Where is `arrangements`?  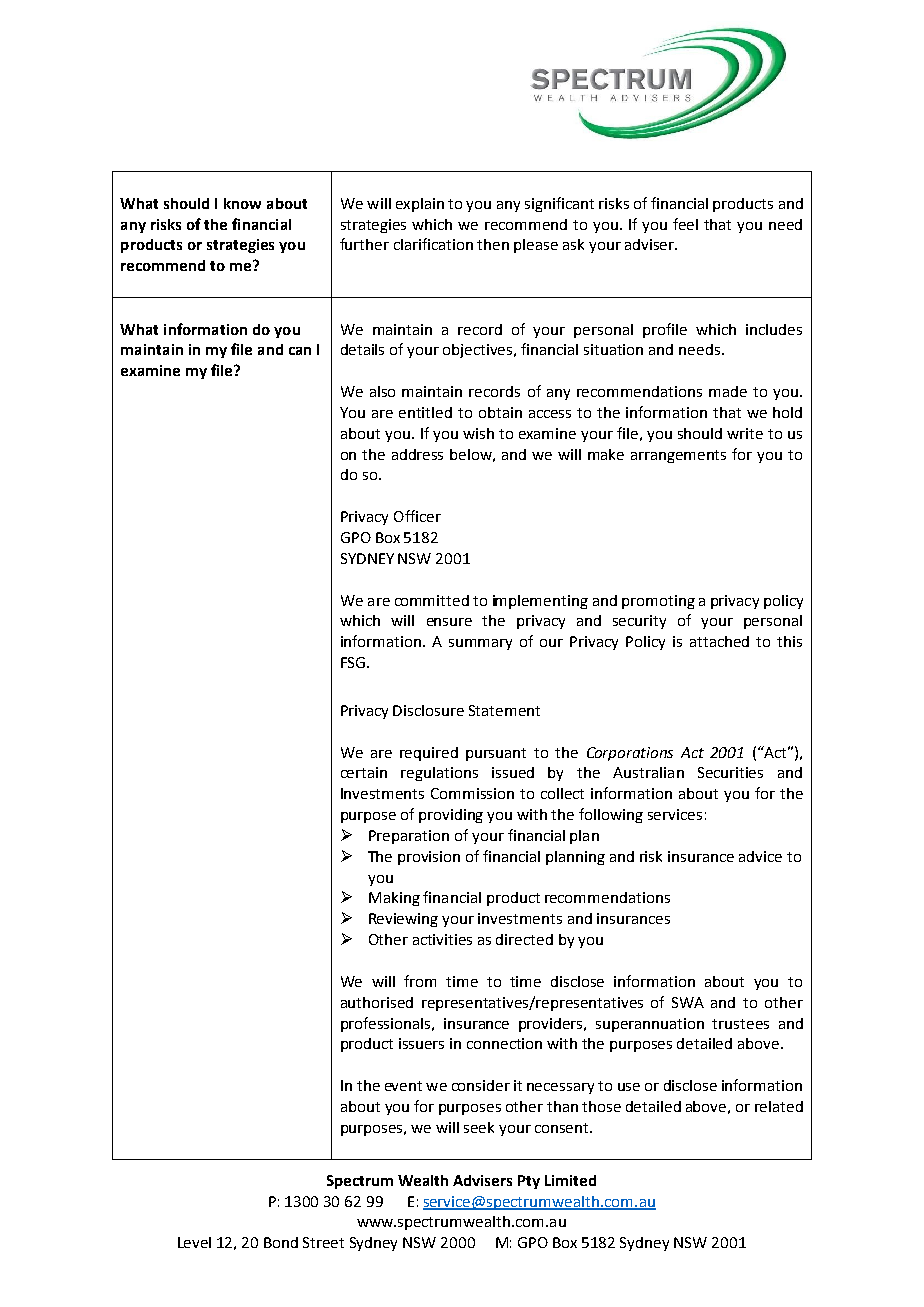 arrangements is located at coordinates (678, 456).
